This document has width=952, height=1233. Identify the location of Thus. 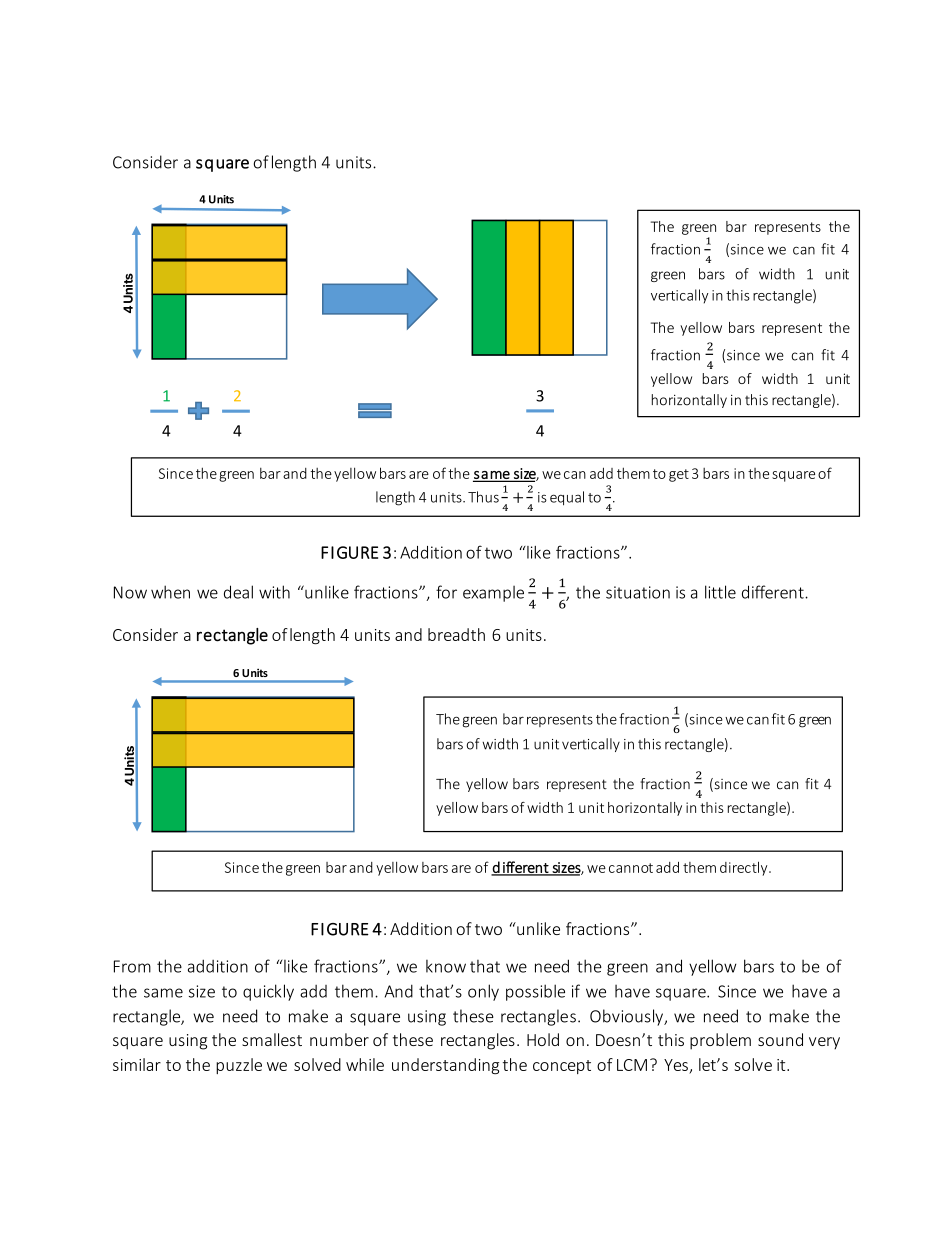
(483, 497).
